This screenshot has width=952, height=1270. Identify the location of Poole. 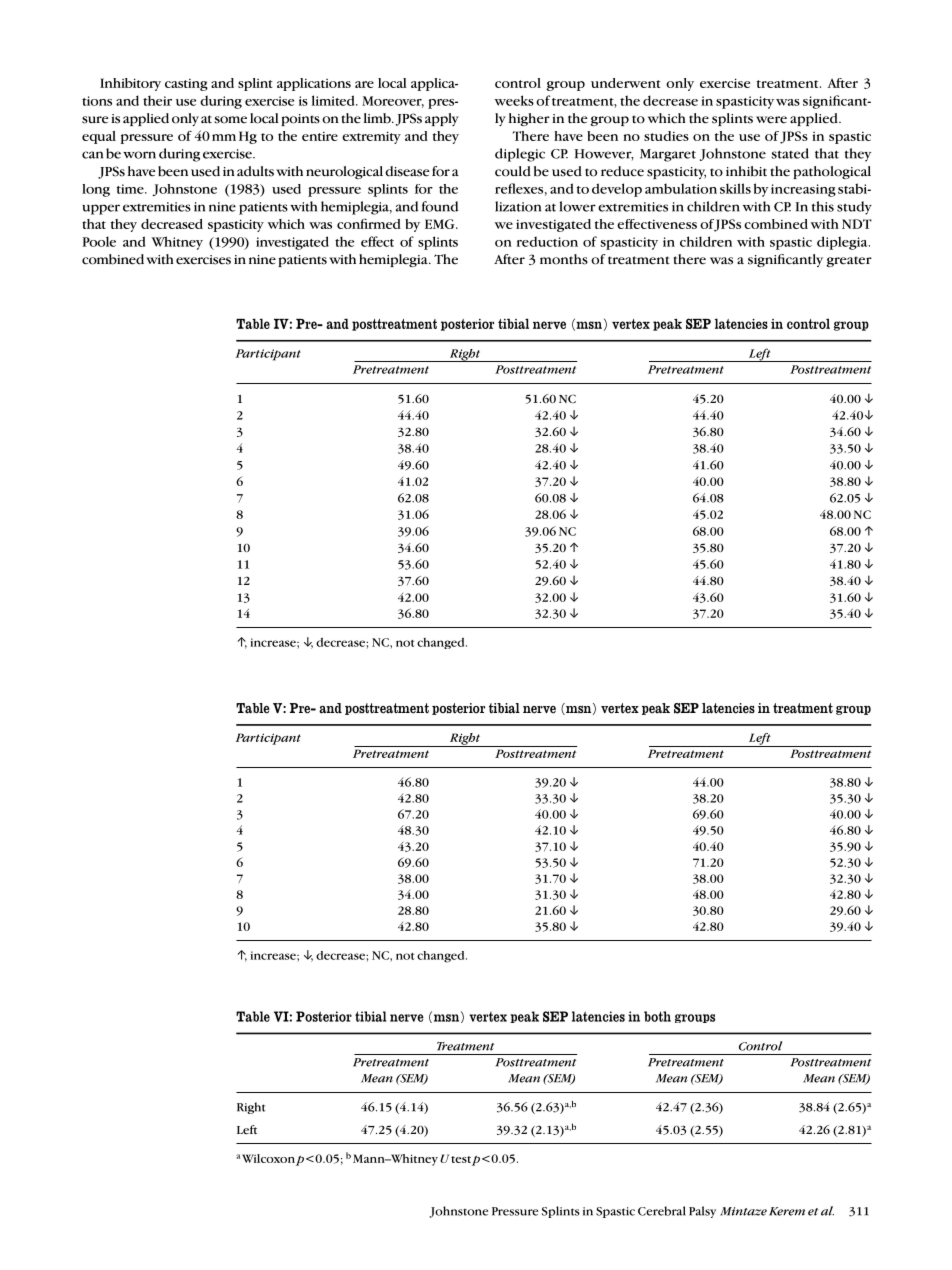
(99, 241).
